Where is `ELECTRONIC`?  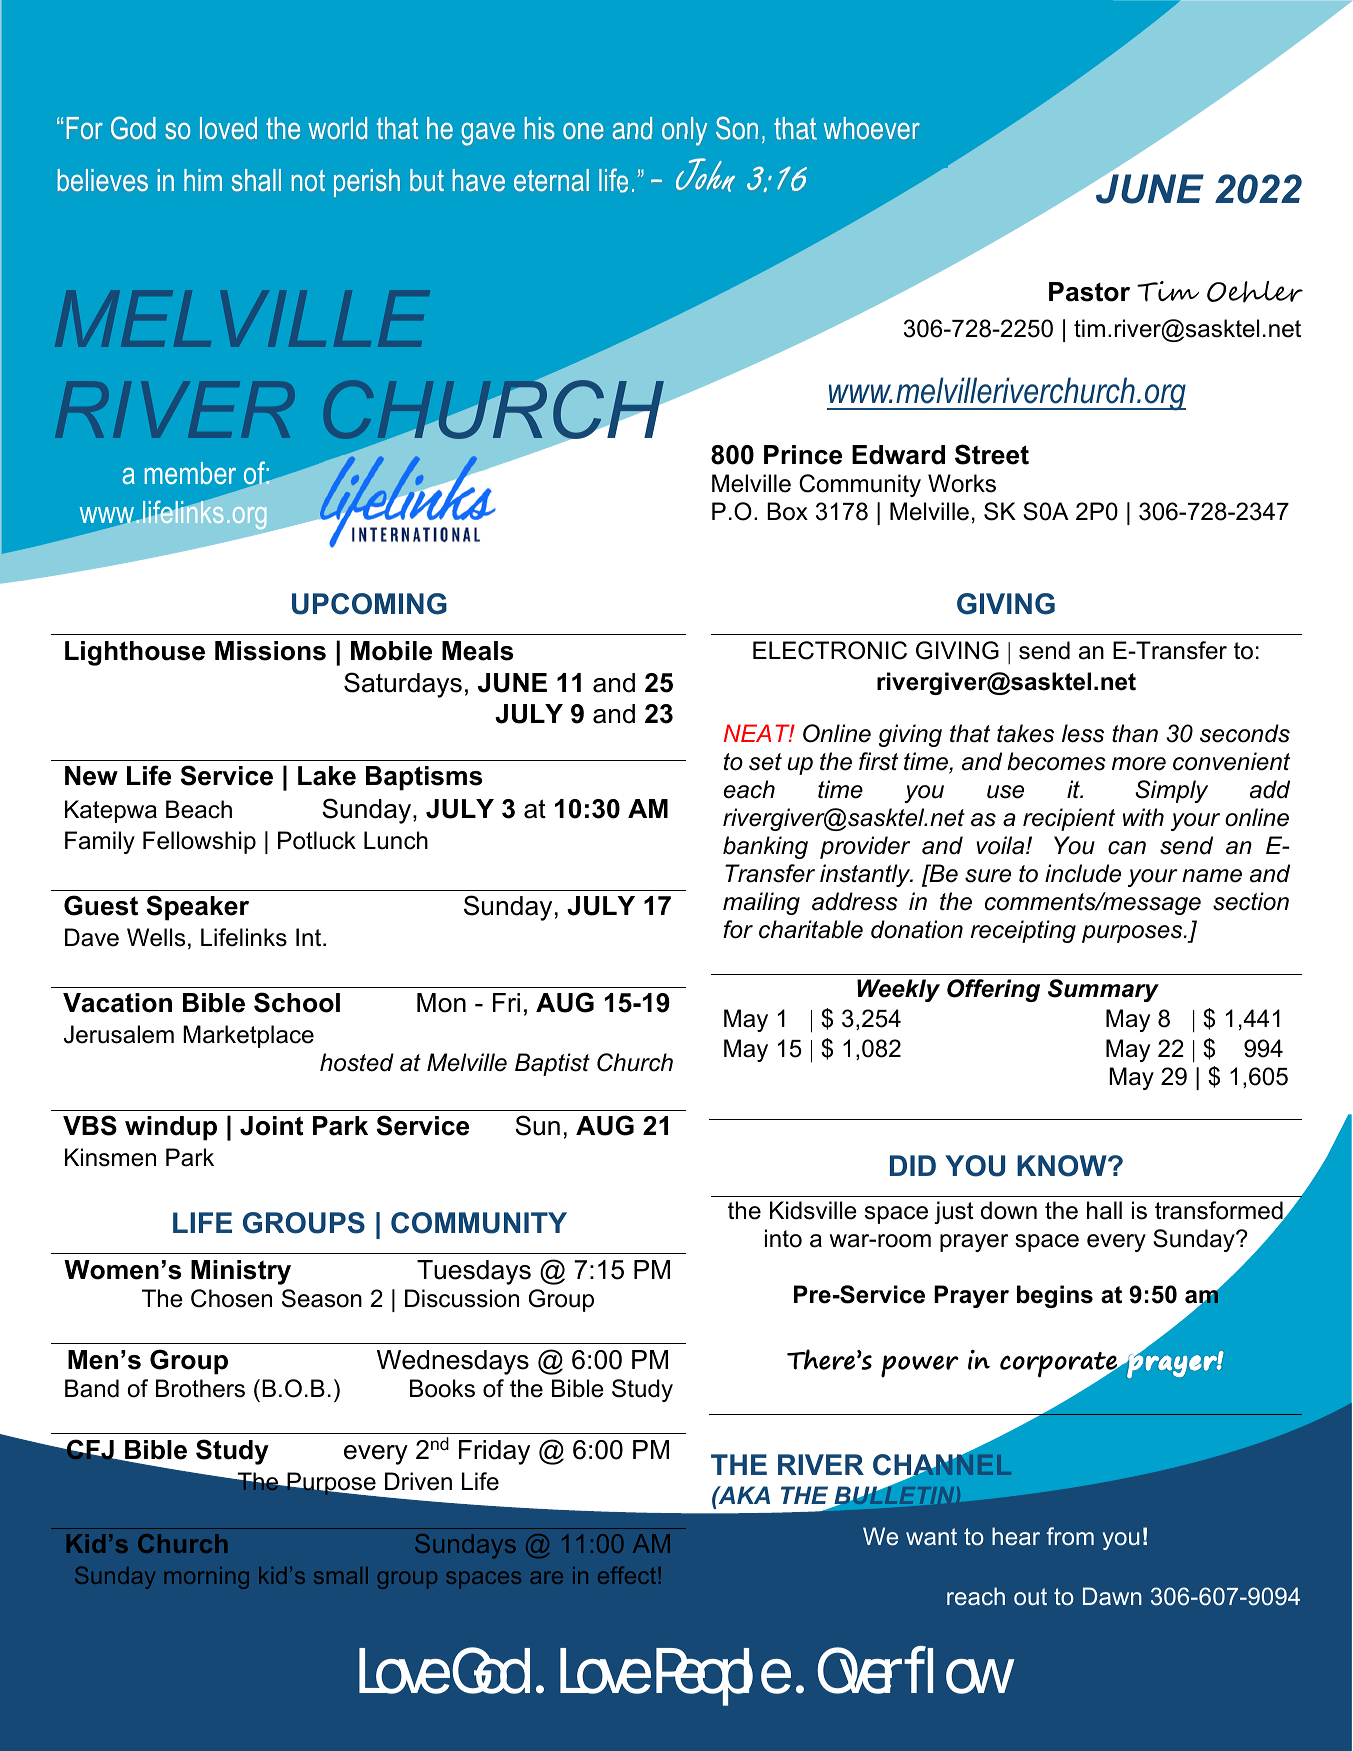
ELECTRONIC is located at coordinates (830, 650).
